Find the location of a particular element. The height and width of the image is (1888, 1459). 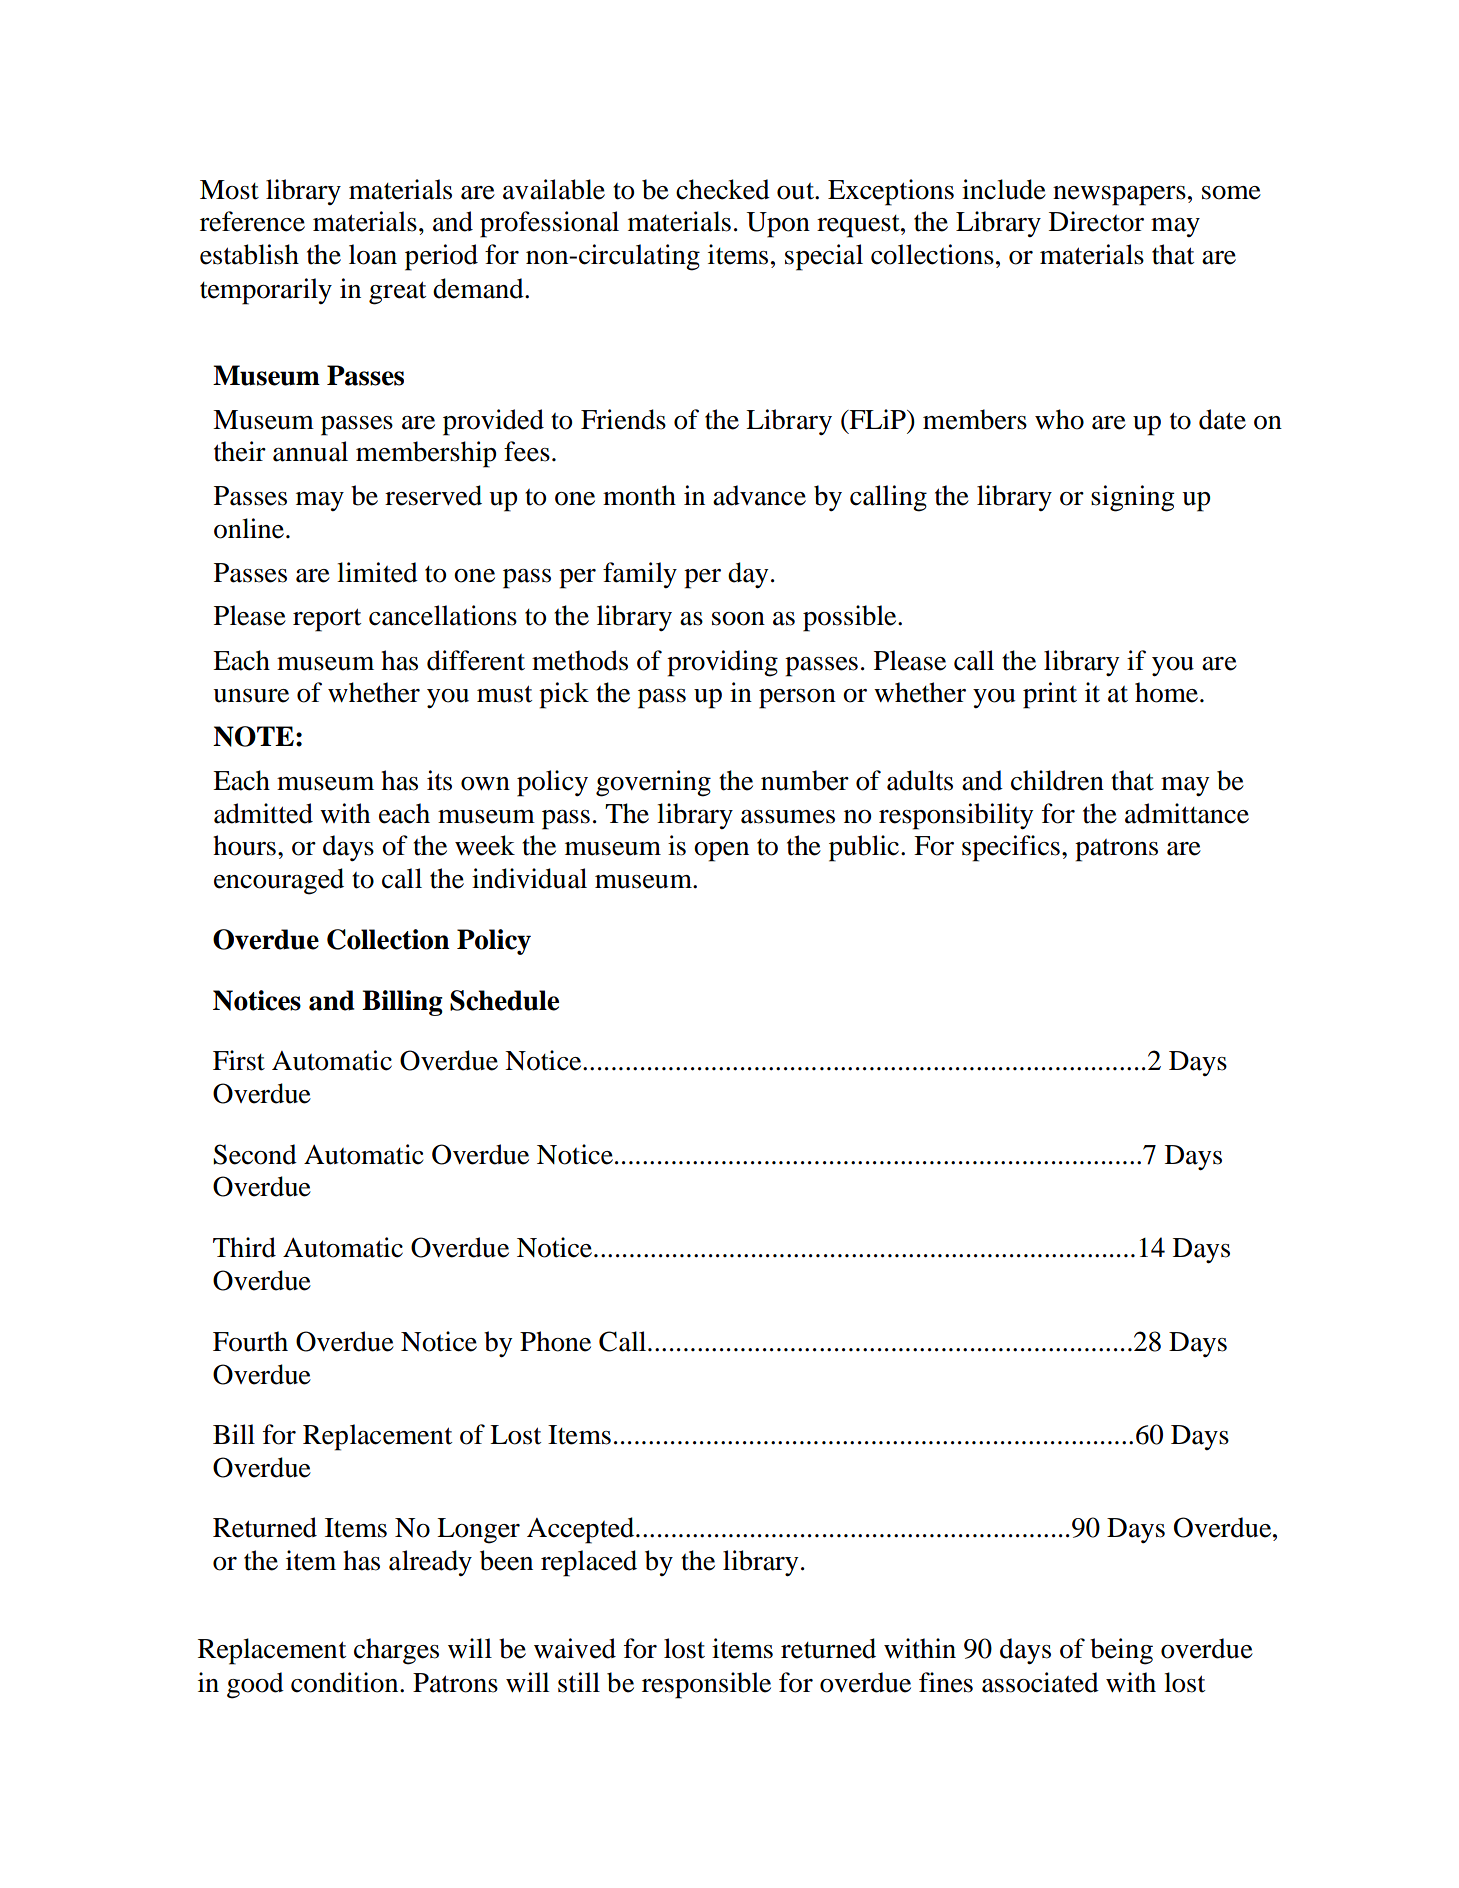

Phone is located at coordinates (555, 1341).
